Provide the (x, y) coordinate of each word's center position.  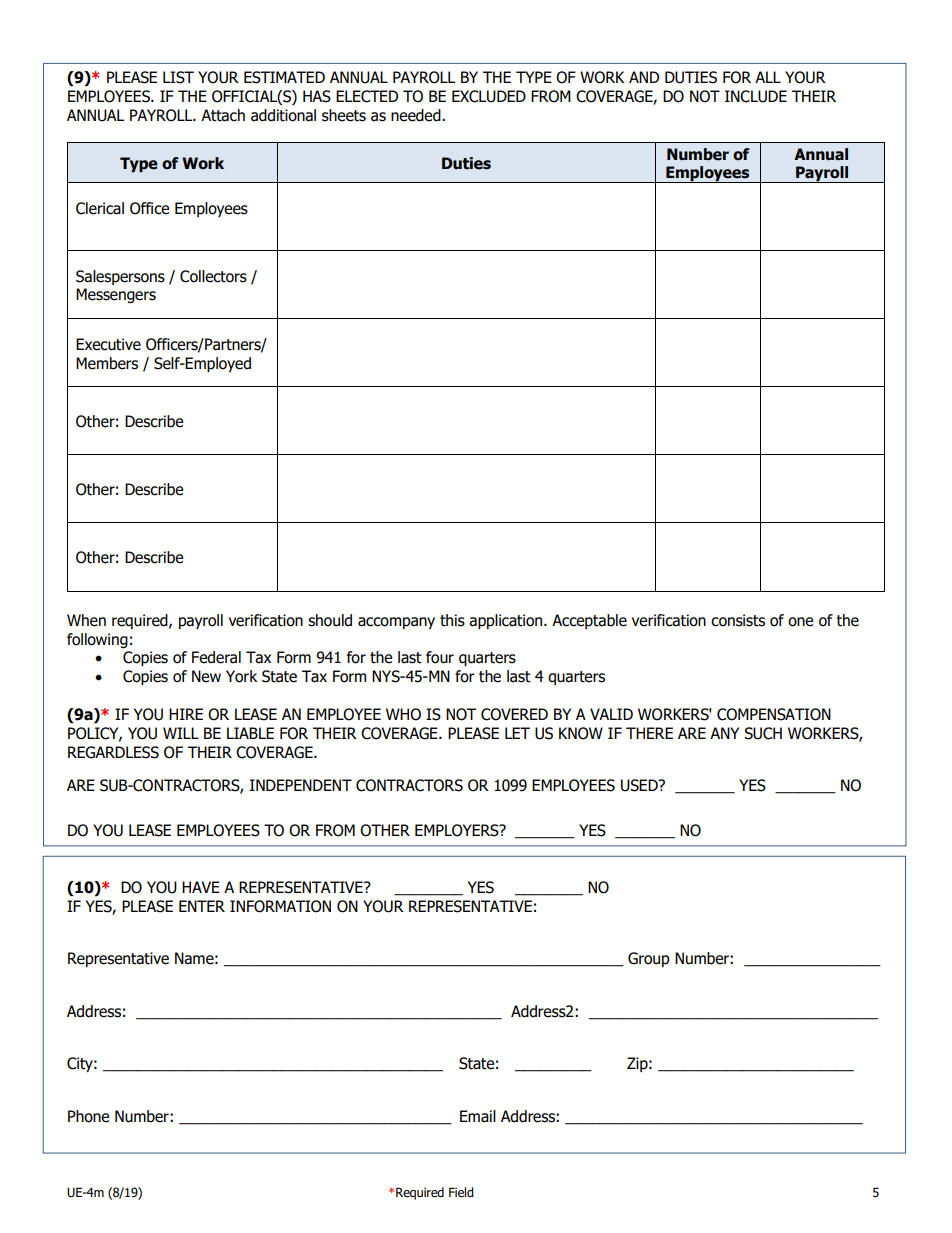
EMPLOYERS (458, 830)
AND (644, 77)
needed (417, 115)
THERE (649, 733)
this (452, 620)
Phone (88, 1116)
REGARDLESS (113, 752)
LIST (178, 77)
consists (738, 620)
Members (107, 363)
